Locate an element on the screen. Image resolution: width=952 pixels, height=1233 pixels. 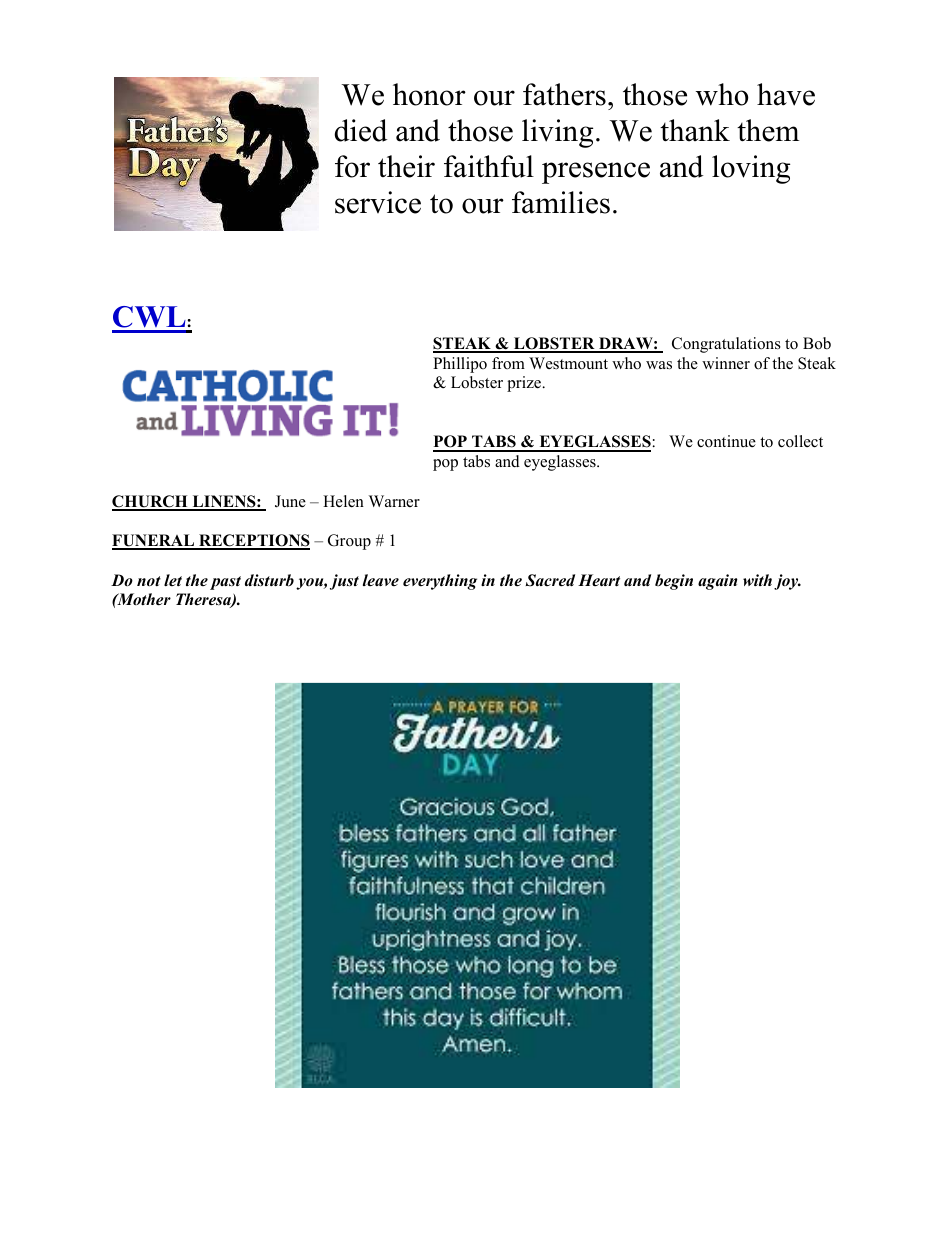
families is located at coordinates (561, 202).
